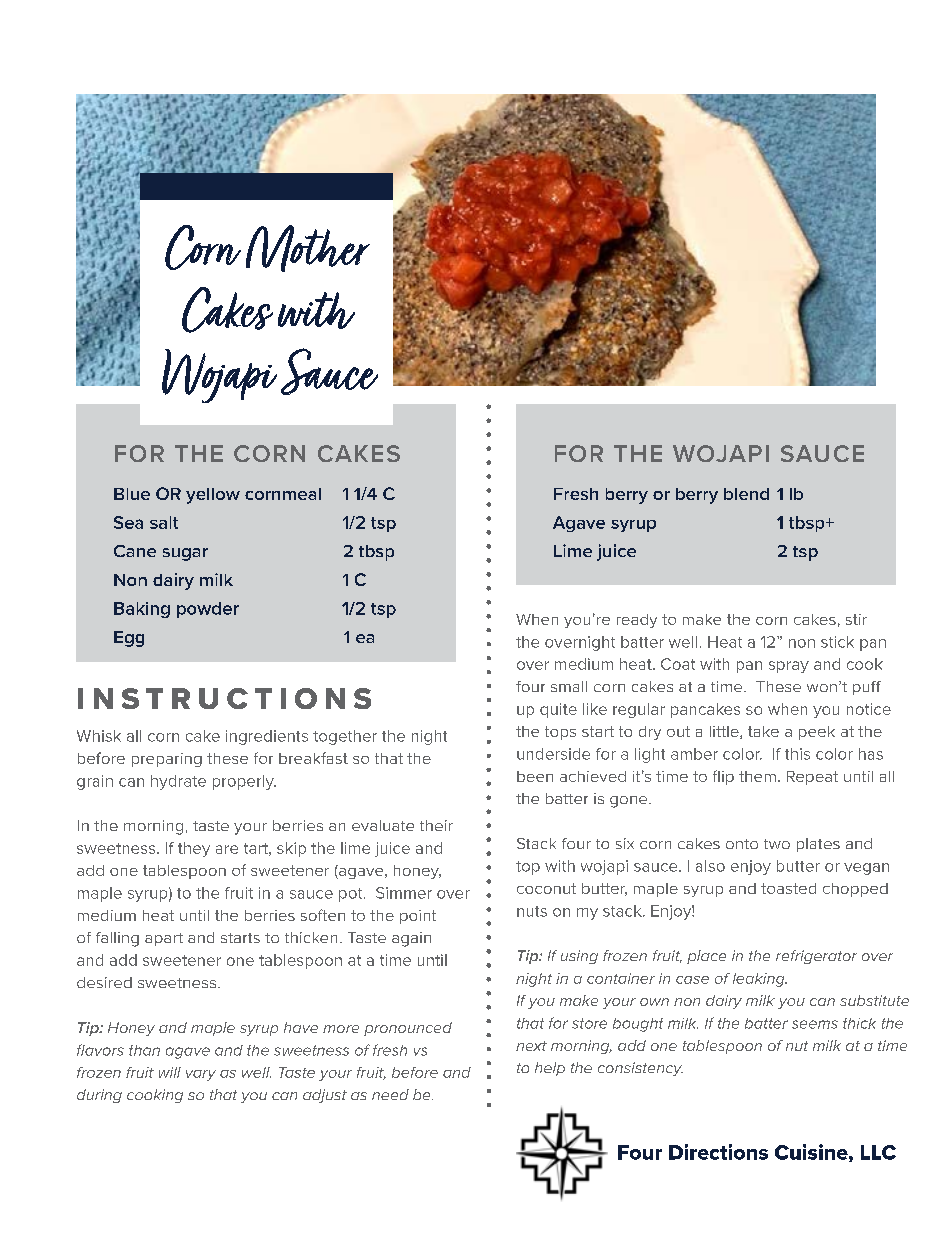  I want to click on ready, so click(637, 621).
